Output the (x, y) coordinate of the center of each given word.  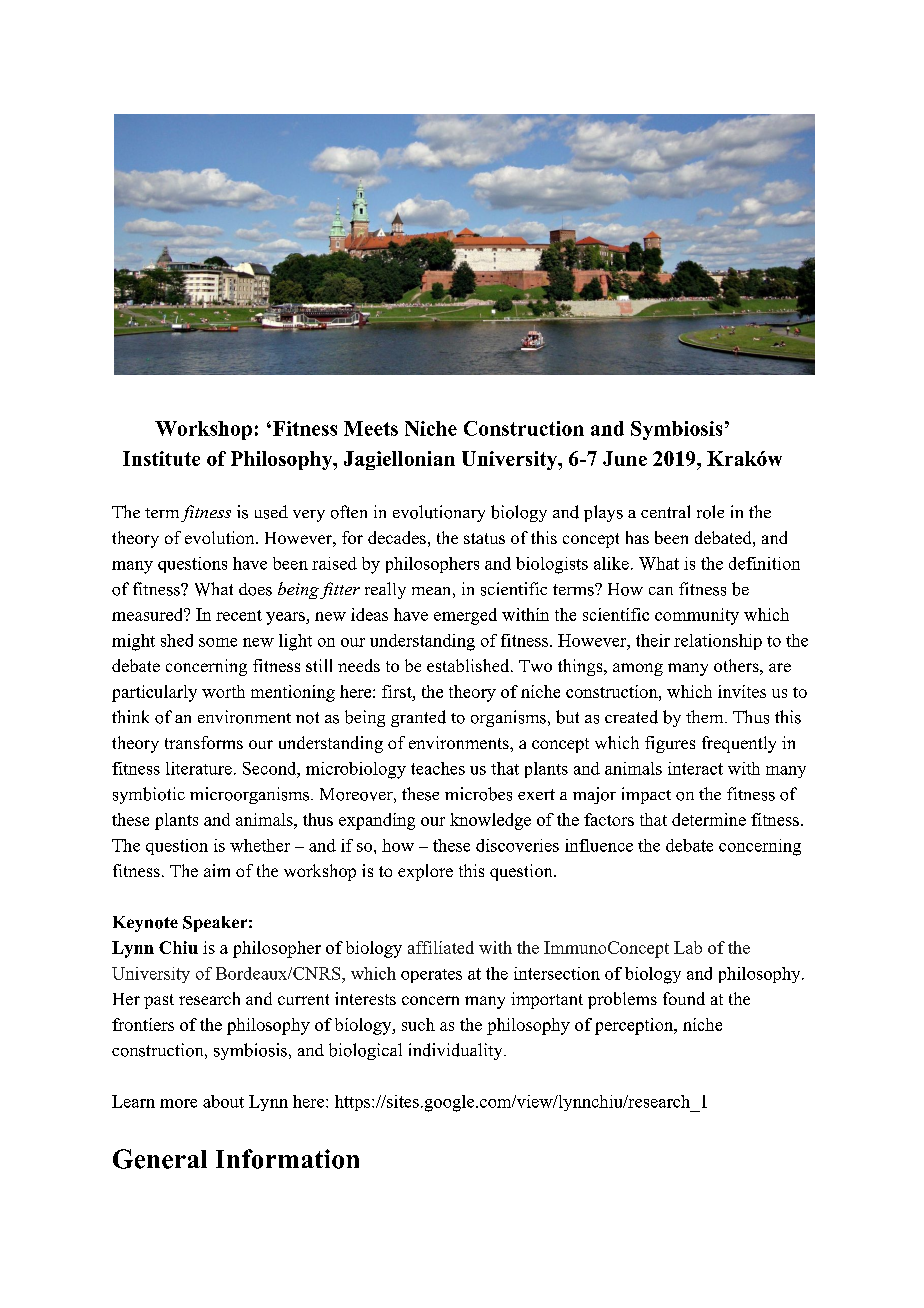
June (625, 458)
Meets (371, 428)
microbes (478, 794)
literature (199, 768)
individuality (457, 1051)
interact (695, 768)
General (160, 1159)
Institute (161, 458)
